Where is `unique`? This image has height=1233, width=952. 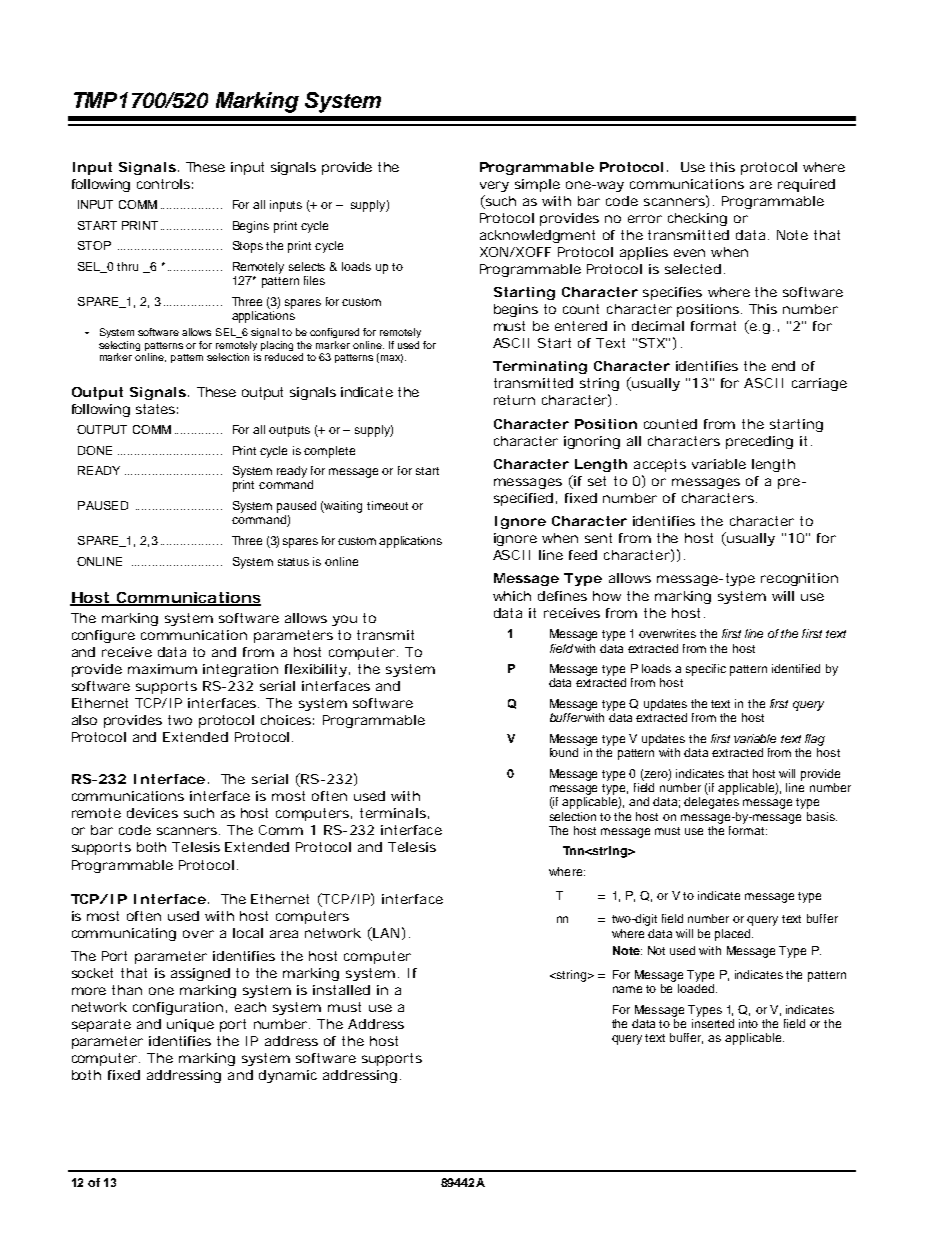 unique is located at coordinates (190, 1025).
